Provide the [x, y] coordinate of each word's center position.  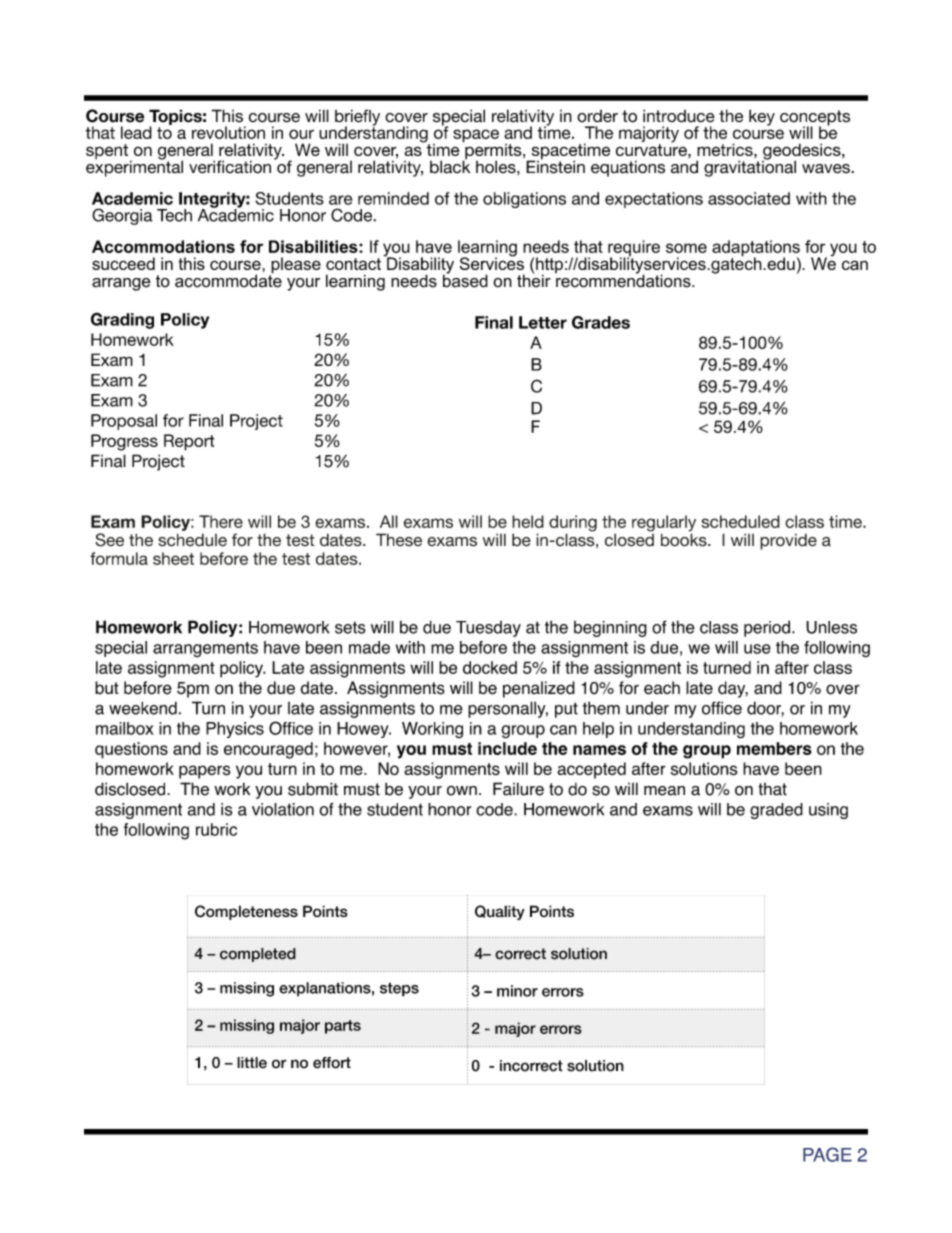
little [252, 1063]
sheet [173, 558]
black [450, 166]
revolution [228, 132]
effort [332, 1063]
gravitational [750, 167]
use [757, 649]
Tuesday [488, 629]
